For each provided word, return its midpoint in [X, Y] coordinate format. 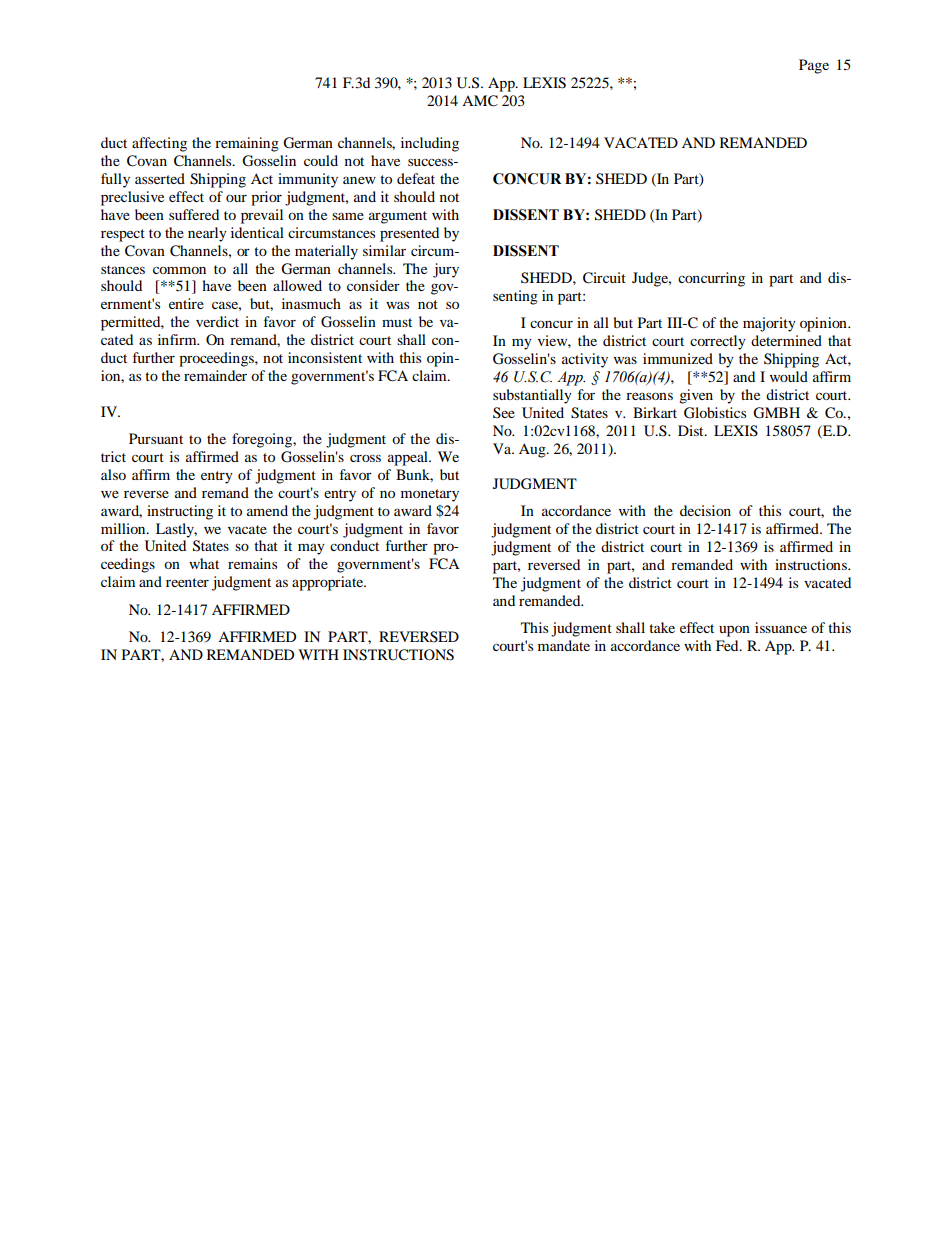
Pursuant [156, 438]
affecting [159, 144]
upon [734, 631]
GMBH [776, 413]
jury [446, 270]
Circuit [604, 278]
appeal [409, 458]
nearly [207, 234]
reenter [187, 582]
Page [814, 66]
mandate [564, 645]
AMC [480, 101]
